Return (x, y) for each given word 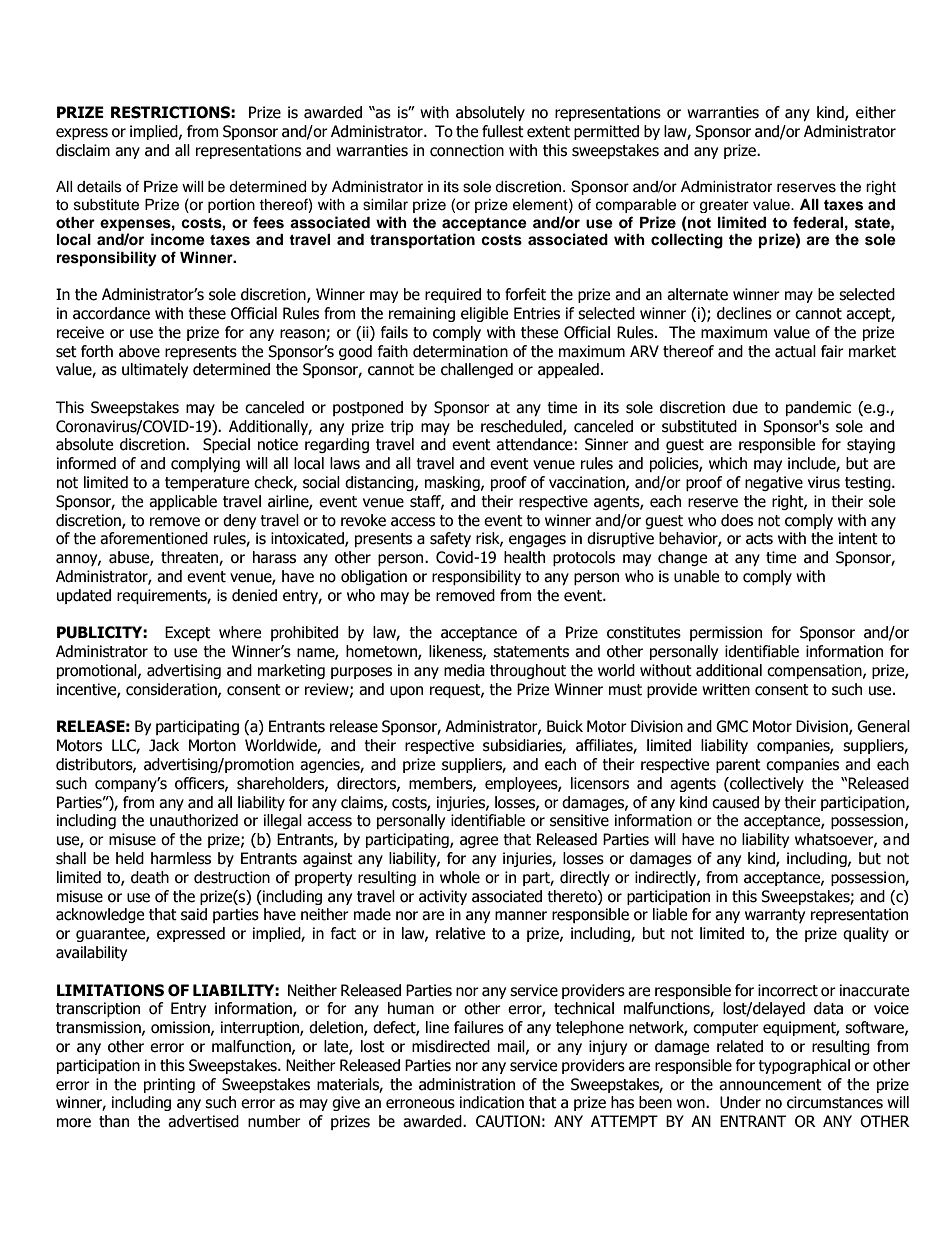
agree (479, 842)
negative (774, 483)
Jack (164, 745)
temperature (207, 484)
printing (169, 1085)
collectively (766, 784)
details (99, 187)
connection (467, 150)
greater (724, 206)
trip (402, 427)
